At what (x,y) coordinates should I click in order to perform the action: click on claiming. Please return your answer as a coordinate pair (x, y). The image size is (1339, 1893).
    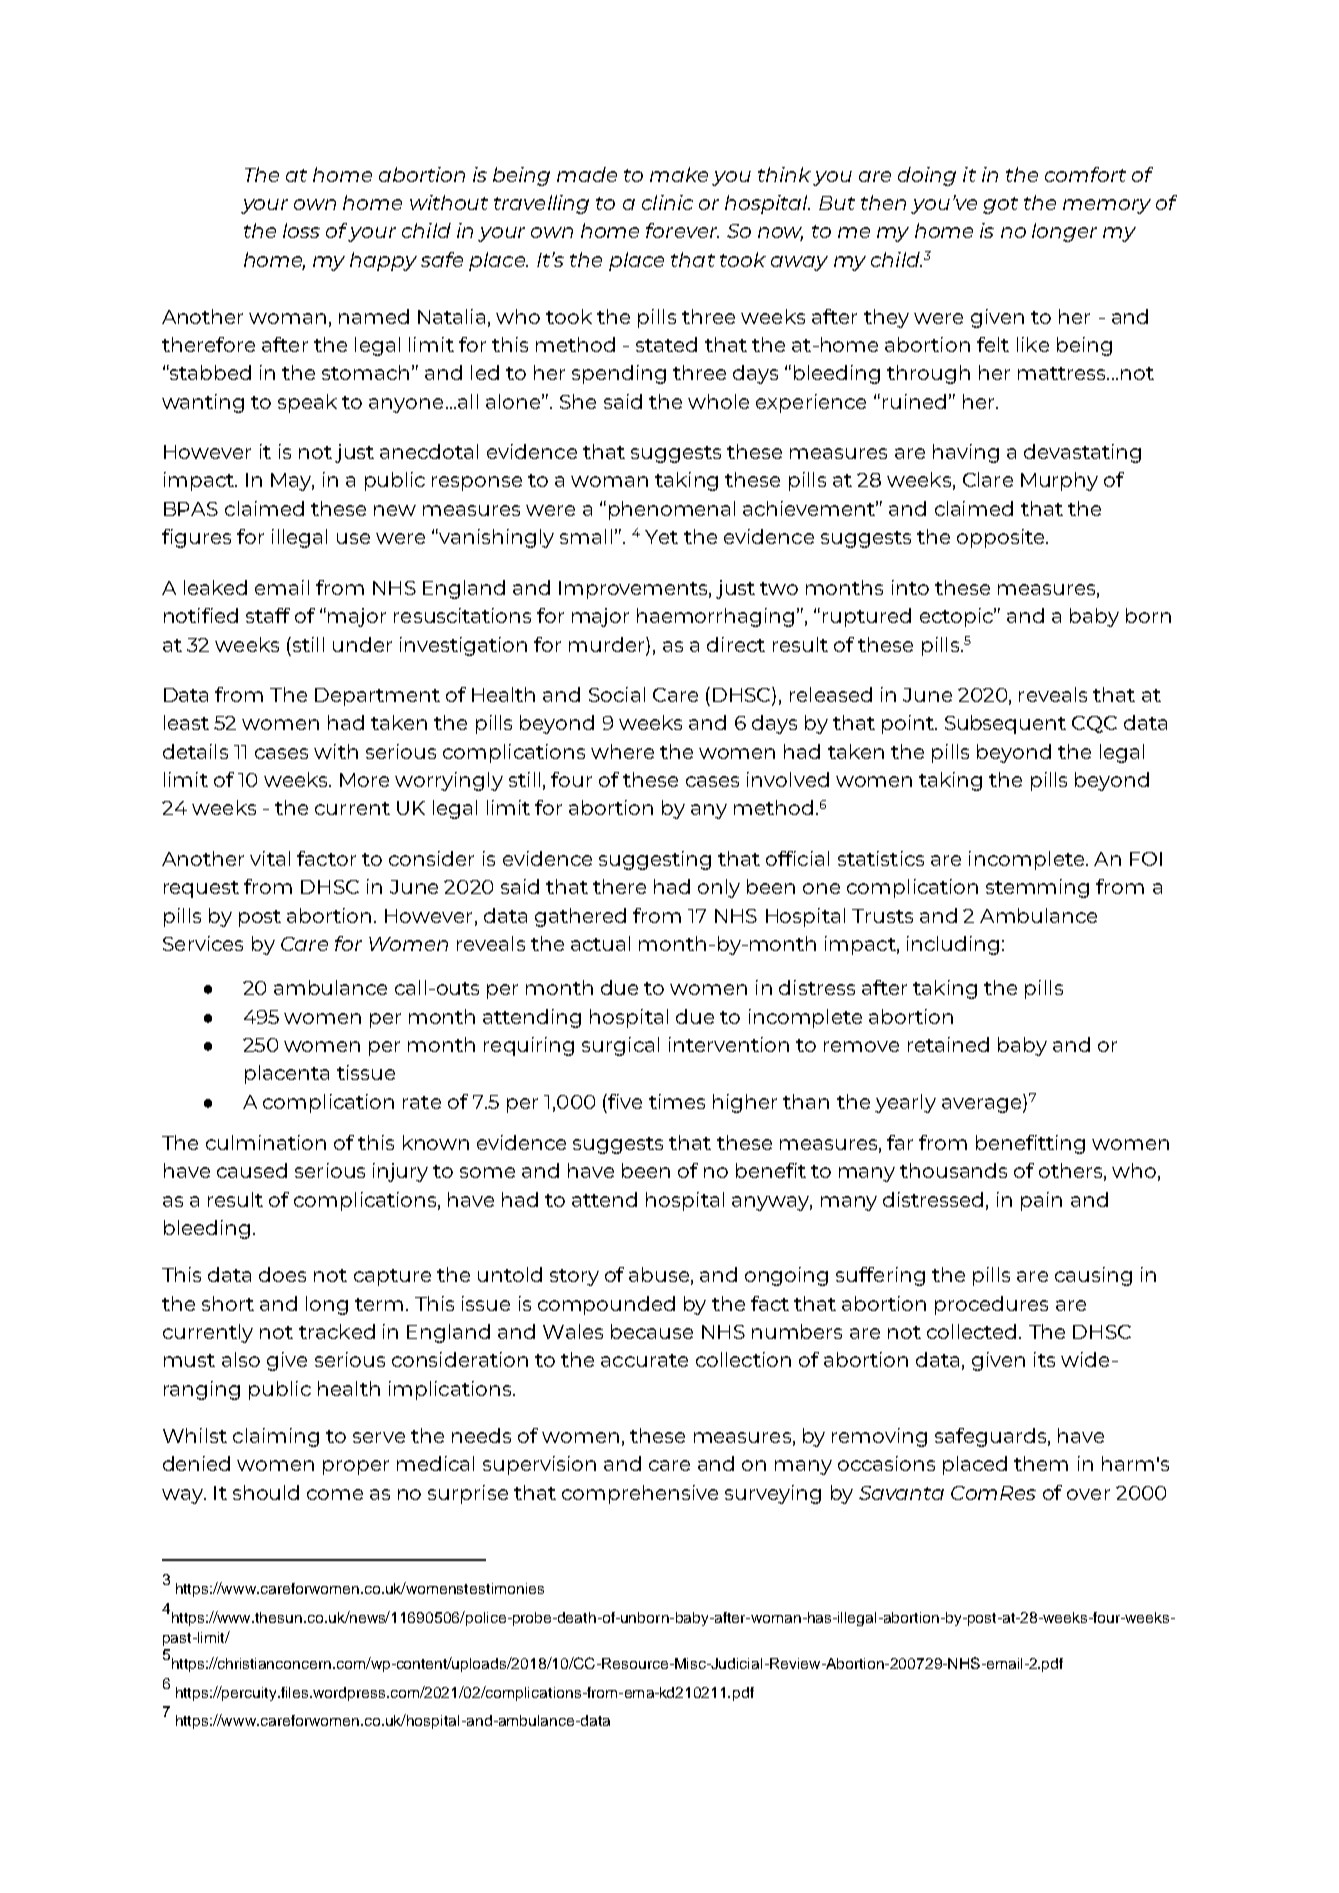
    Looking at the image, I should click on (276, 1437).
